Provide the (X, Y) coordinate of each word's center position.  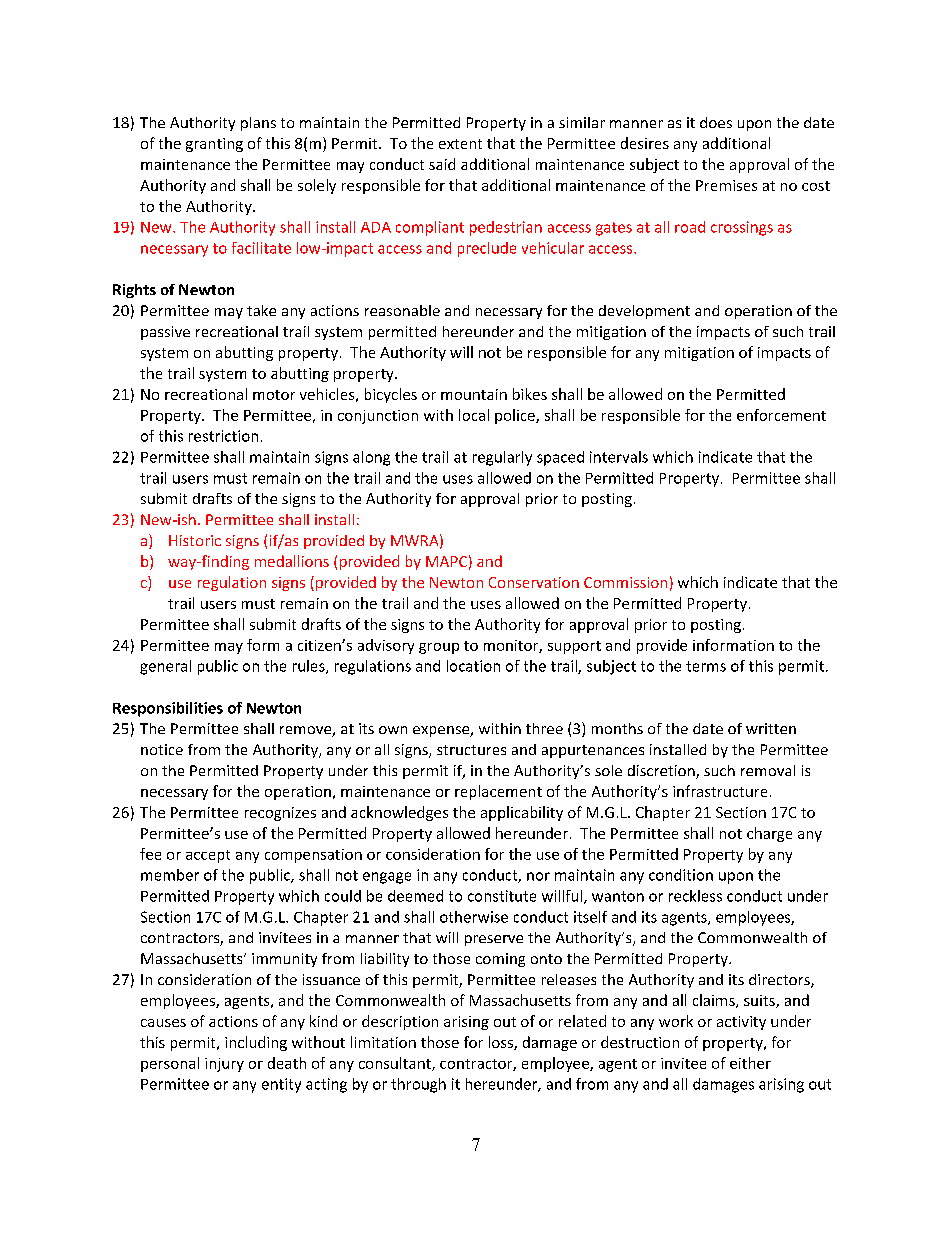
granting (214, 145)
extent (460, 144)
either (750, 1063)
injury (224, 1065)
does (716, 122)
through (418, 1085)
